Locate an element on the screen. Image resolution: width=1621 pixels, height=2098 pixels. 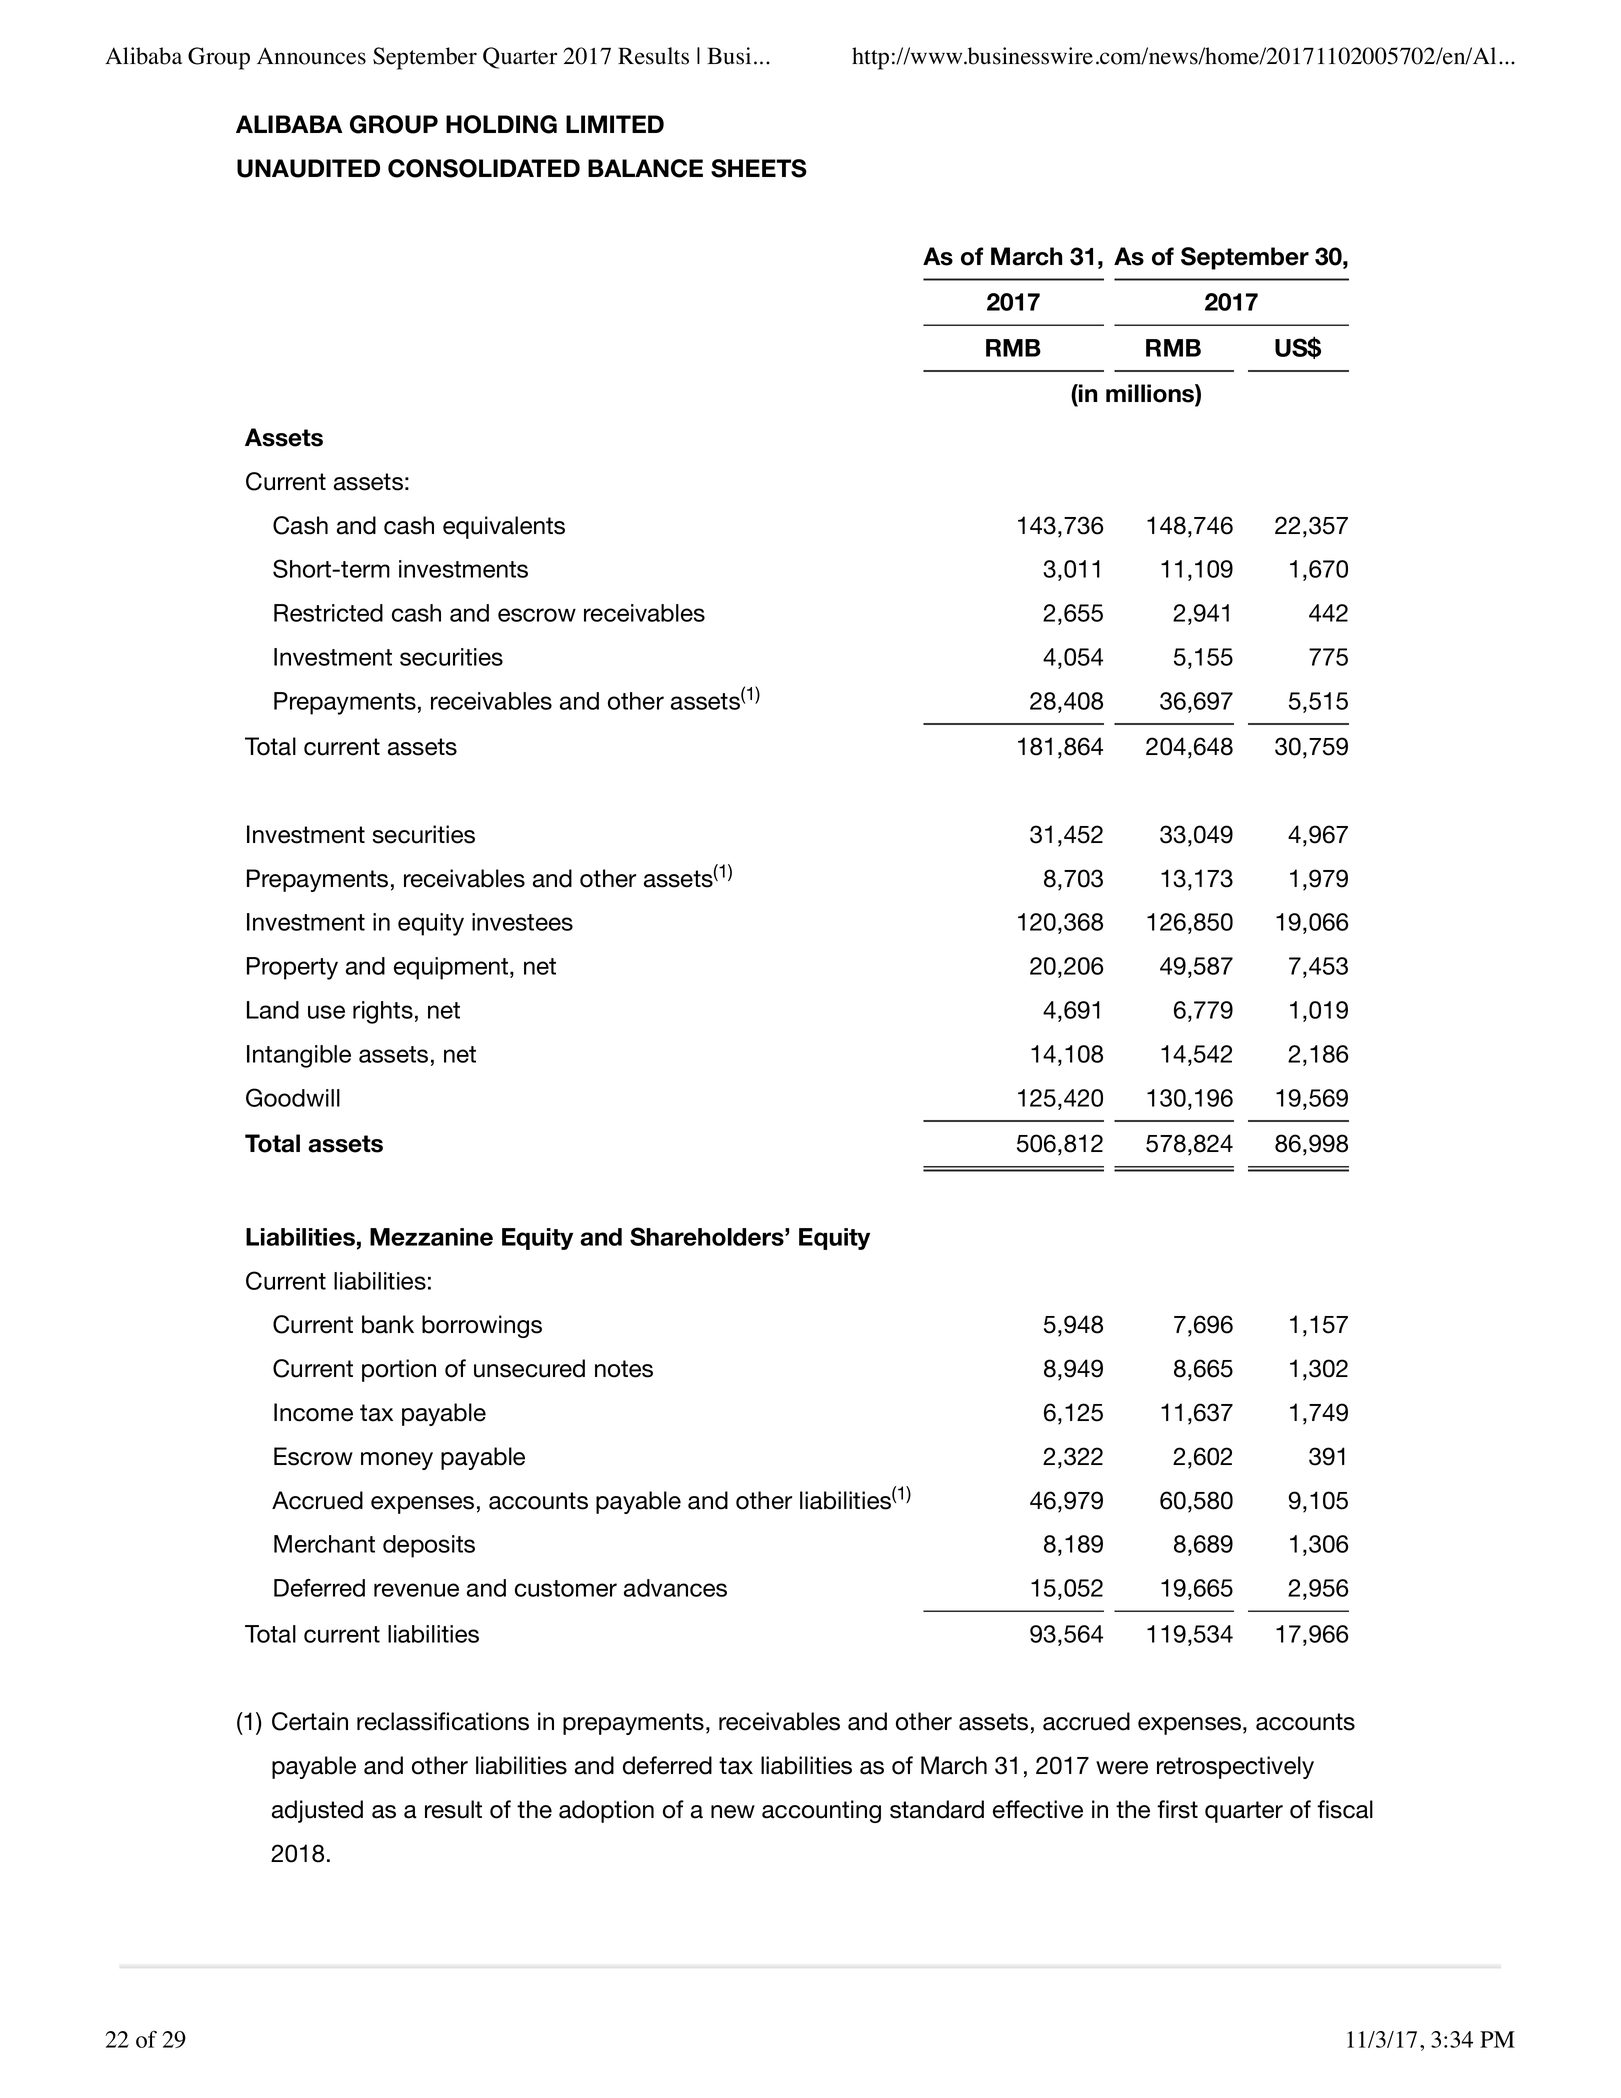
rights is located at coordinates (383, 1012).
